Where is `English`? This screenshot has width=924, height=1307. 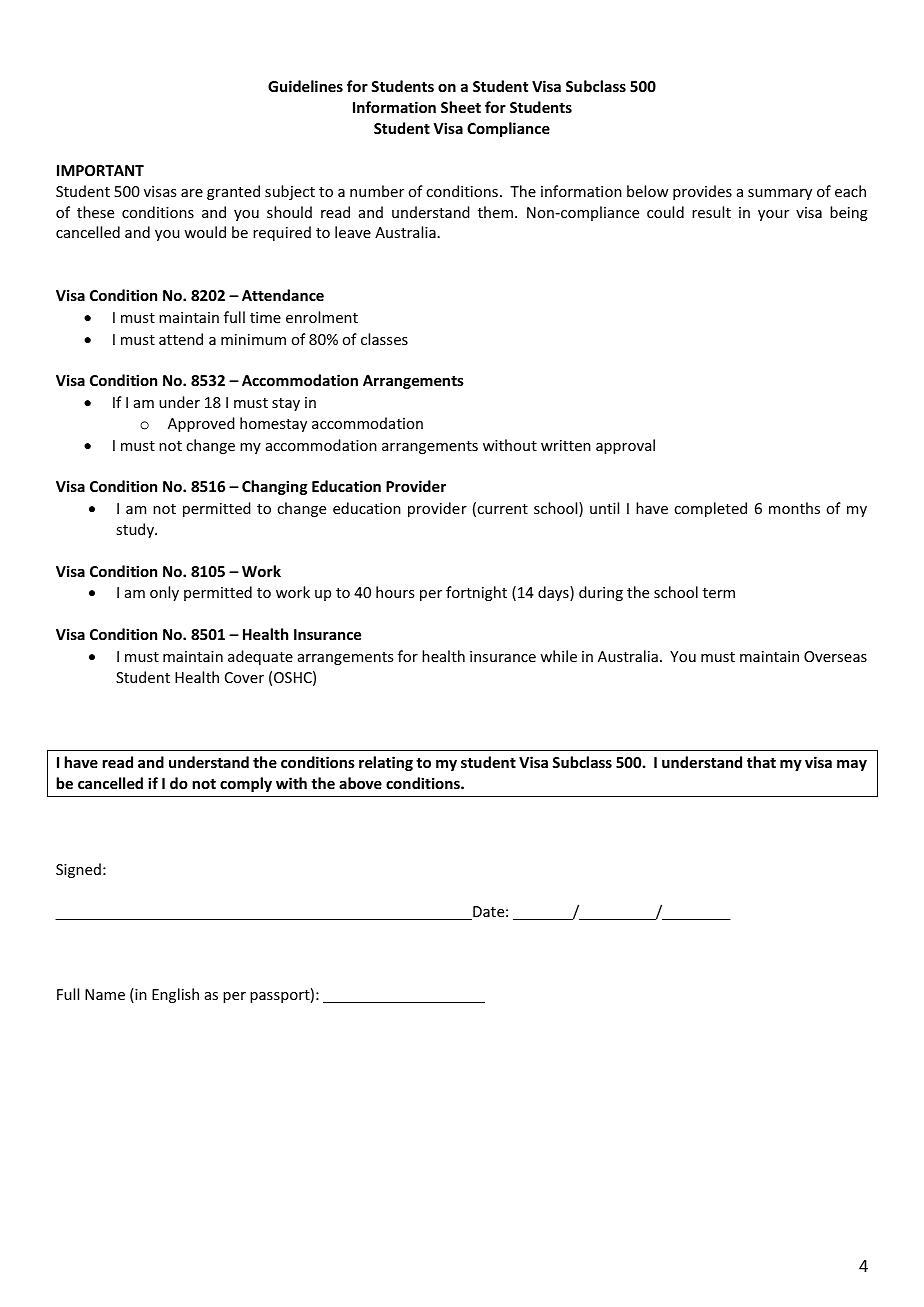 English is located at coordinates (175, 995).
